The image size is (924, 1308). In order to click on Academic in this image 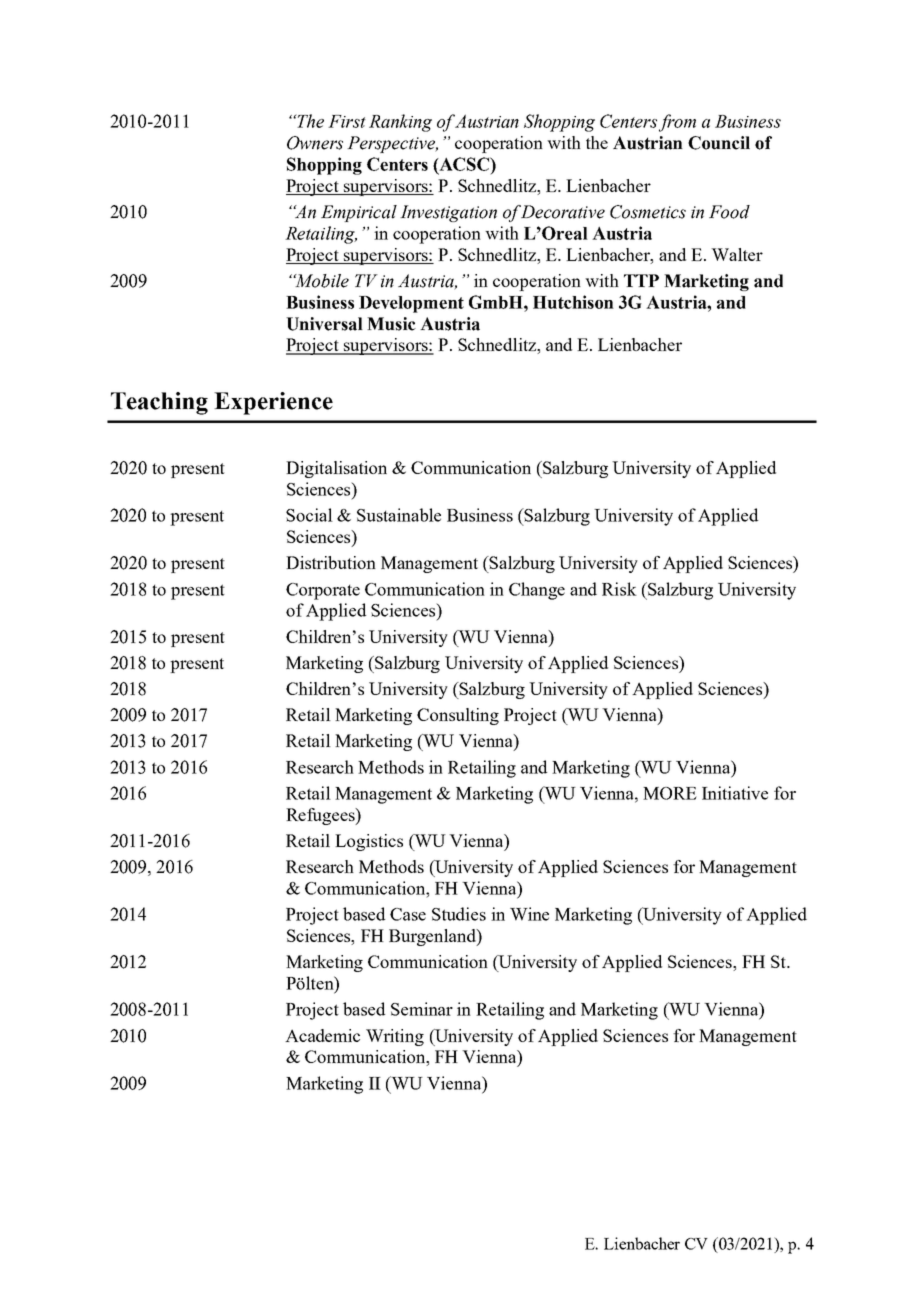, I will do `click(322, 1035)`.
